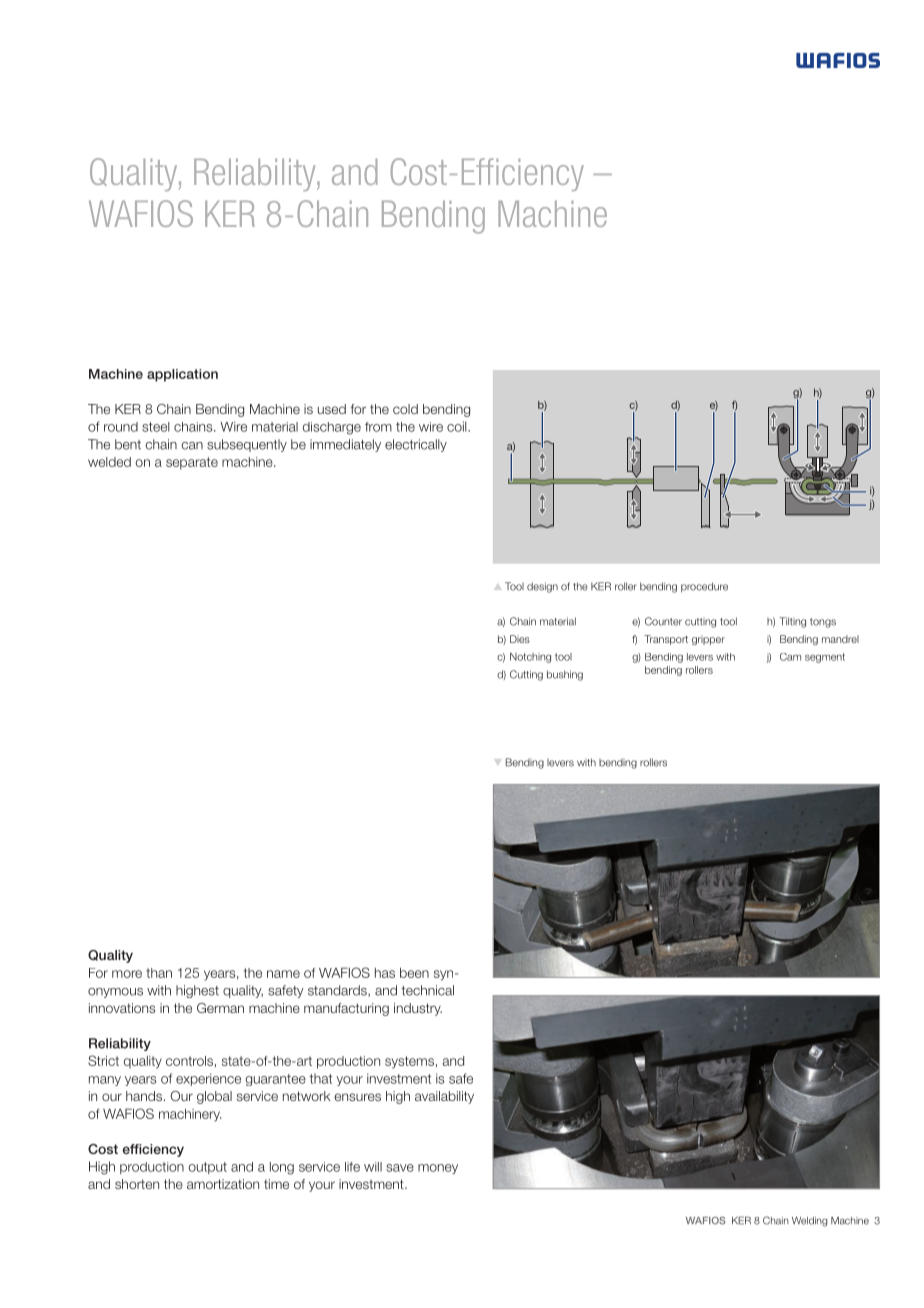 Image resolution: width=924 pixels, height=1308 pixels. What do you see at coordinates (159, 973) in the screenshot?
I see `than` at bounding box center [159, 973].
